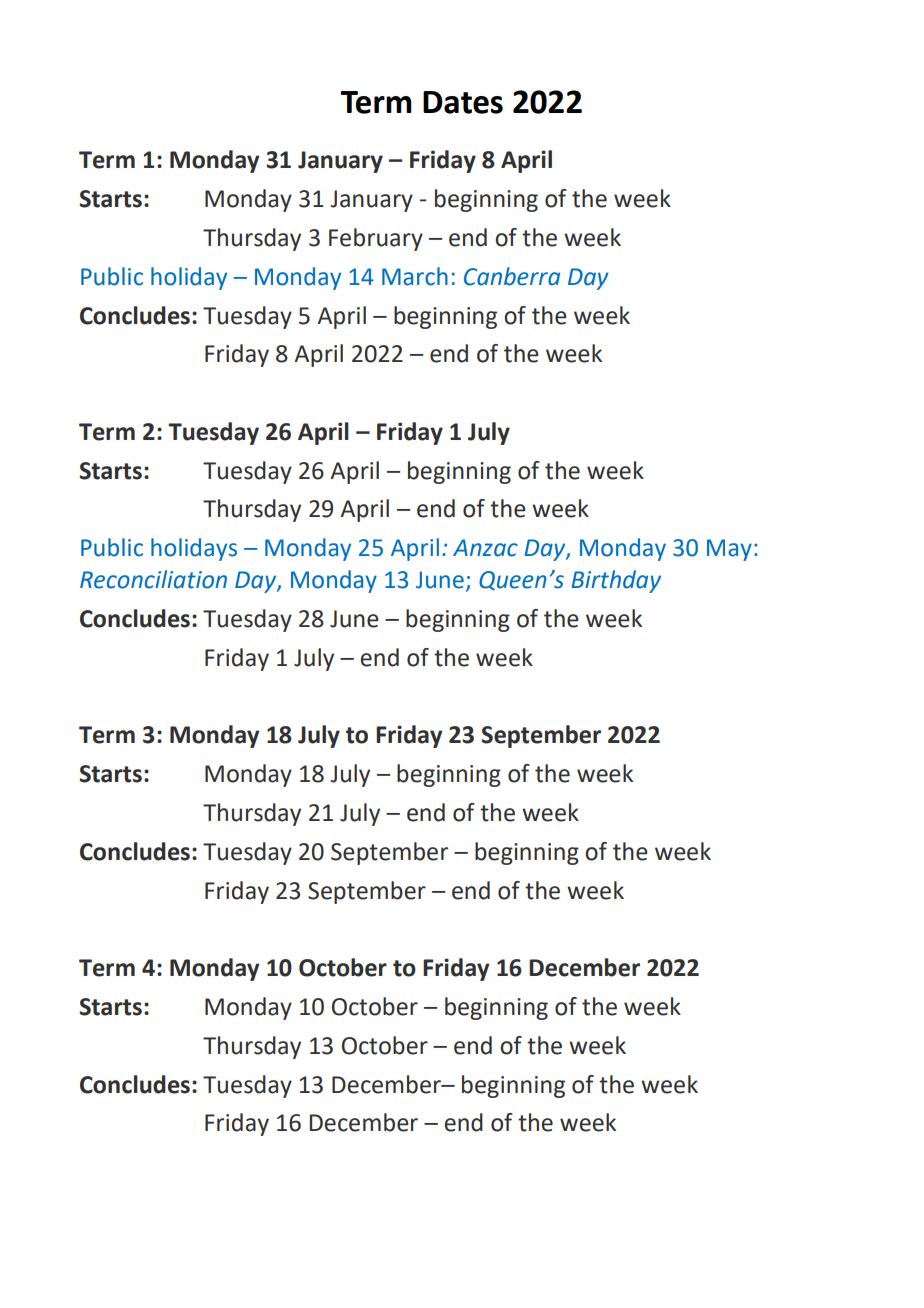  What do you see at coordinates (512, 276) in the screenshot?
I see `Canberra` at bounding box center [512, 276].
